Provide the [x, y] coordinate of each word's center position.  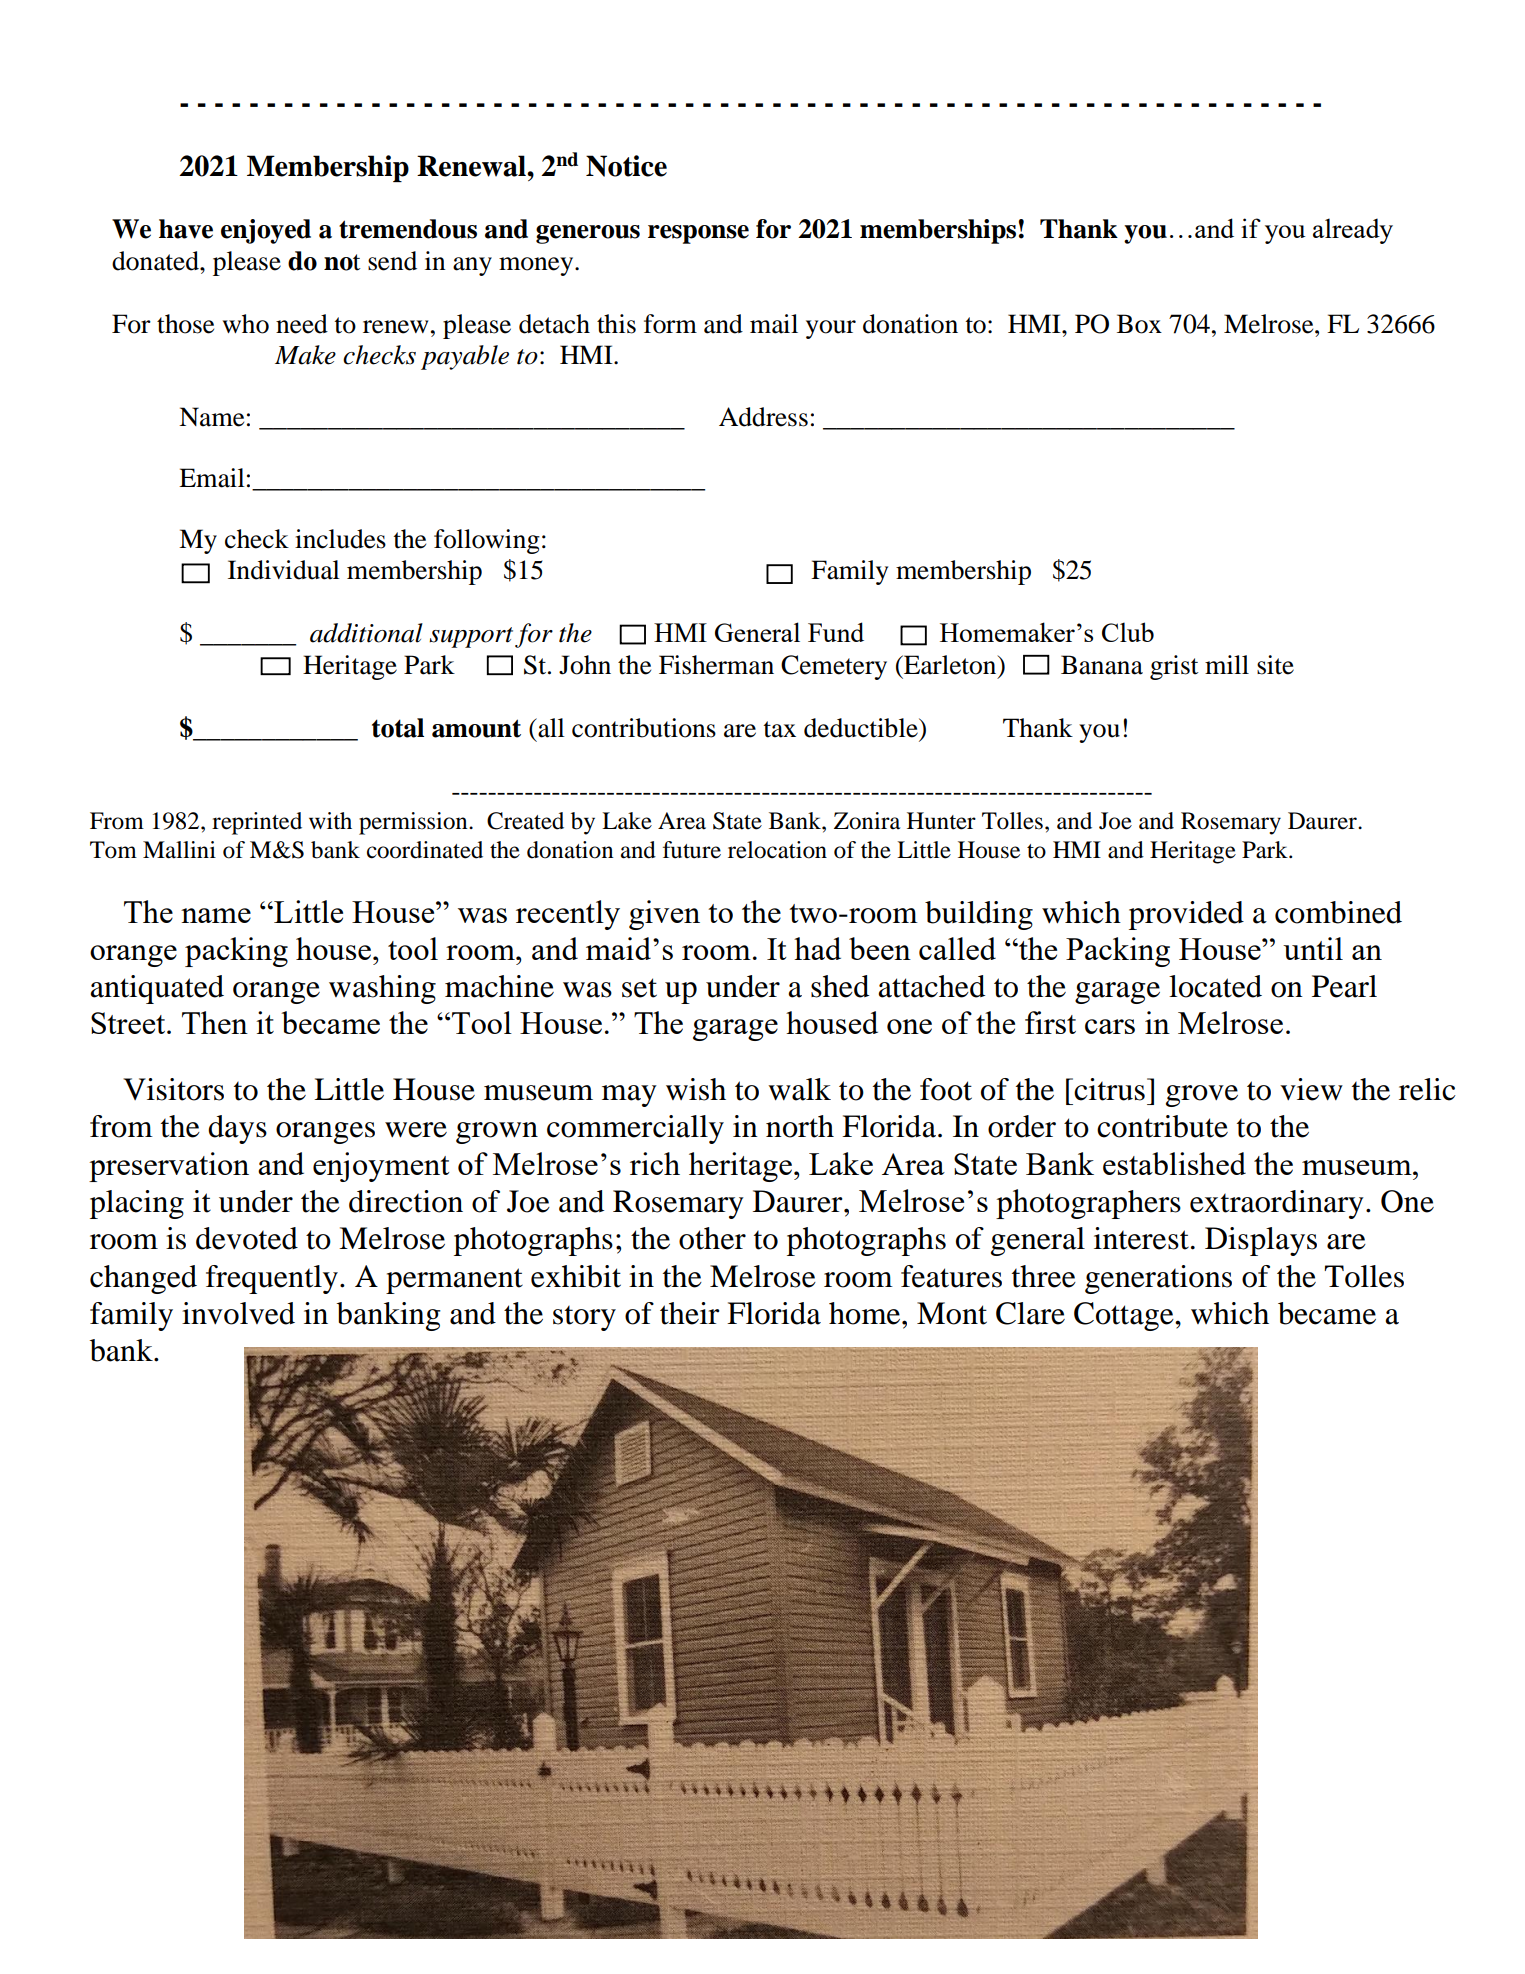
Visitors [173, 1089]
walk [799, 1089]
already [1353, 231]
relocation [777, 850]
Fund [836, 632]
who [246, 324]
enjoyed [266, 231]
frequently [272, 1279]
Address [763, 417]
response [698, 234]
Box [1139, 324]
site [1275, 665]
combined [1338, 912]
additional [366, 633]
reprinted [257, 823]
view [1311, 1089]
